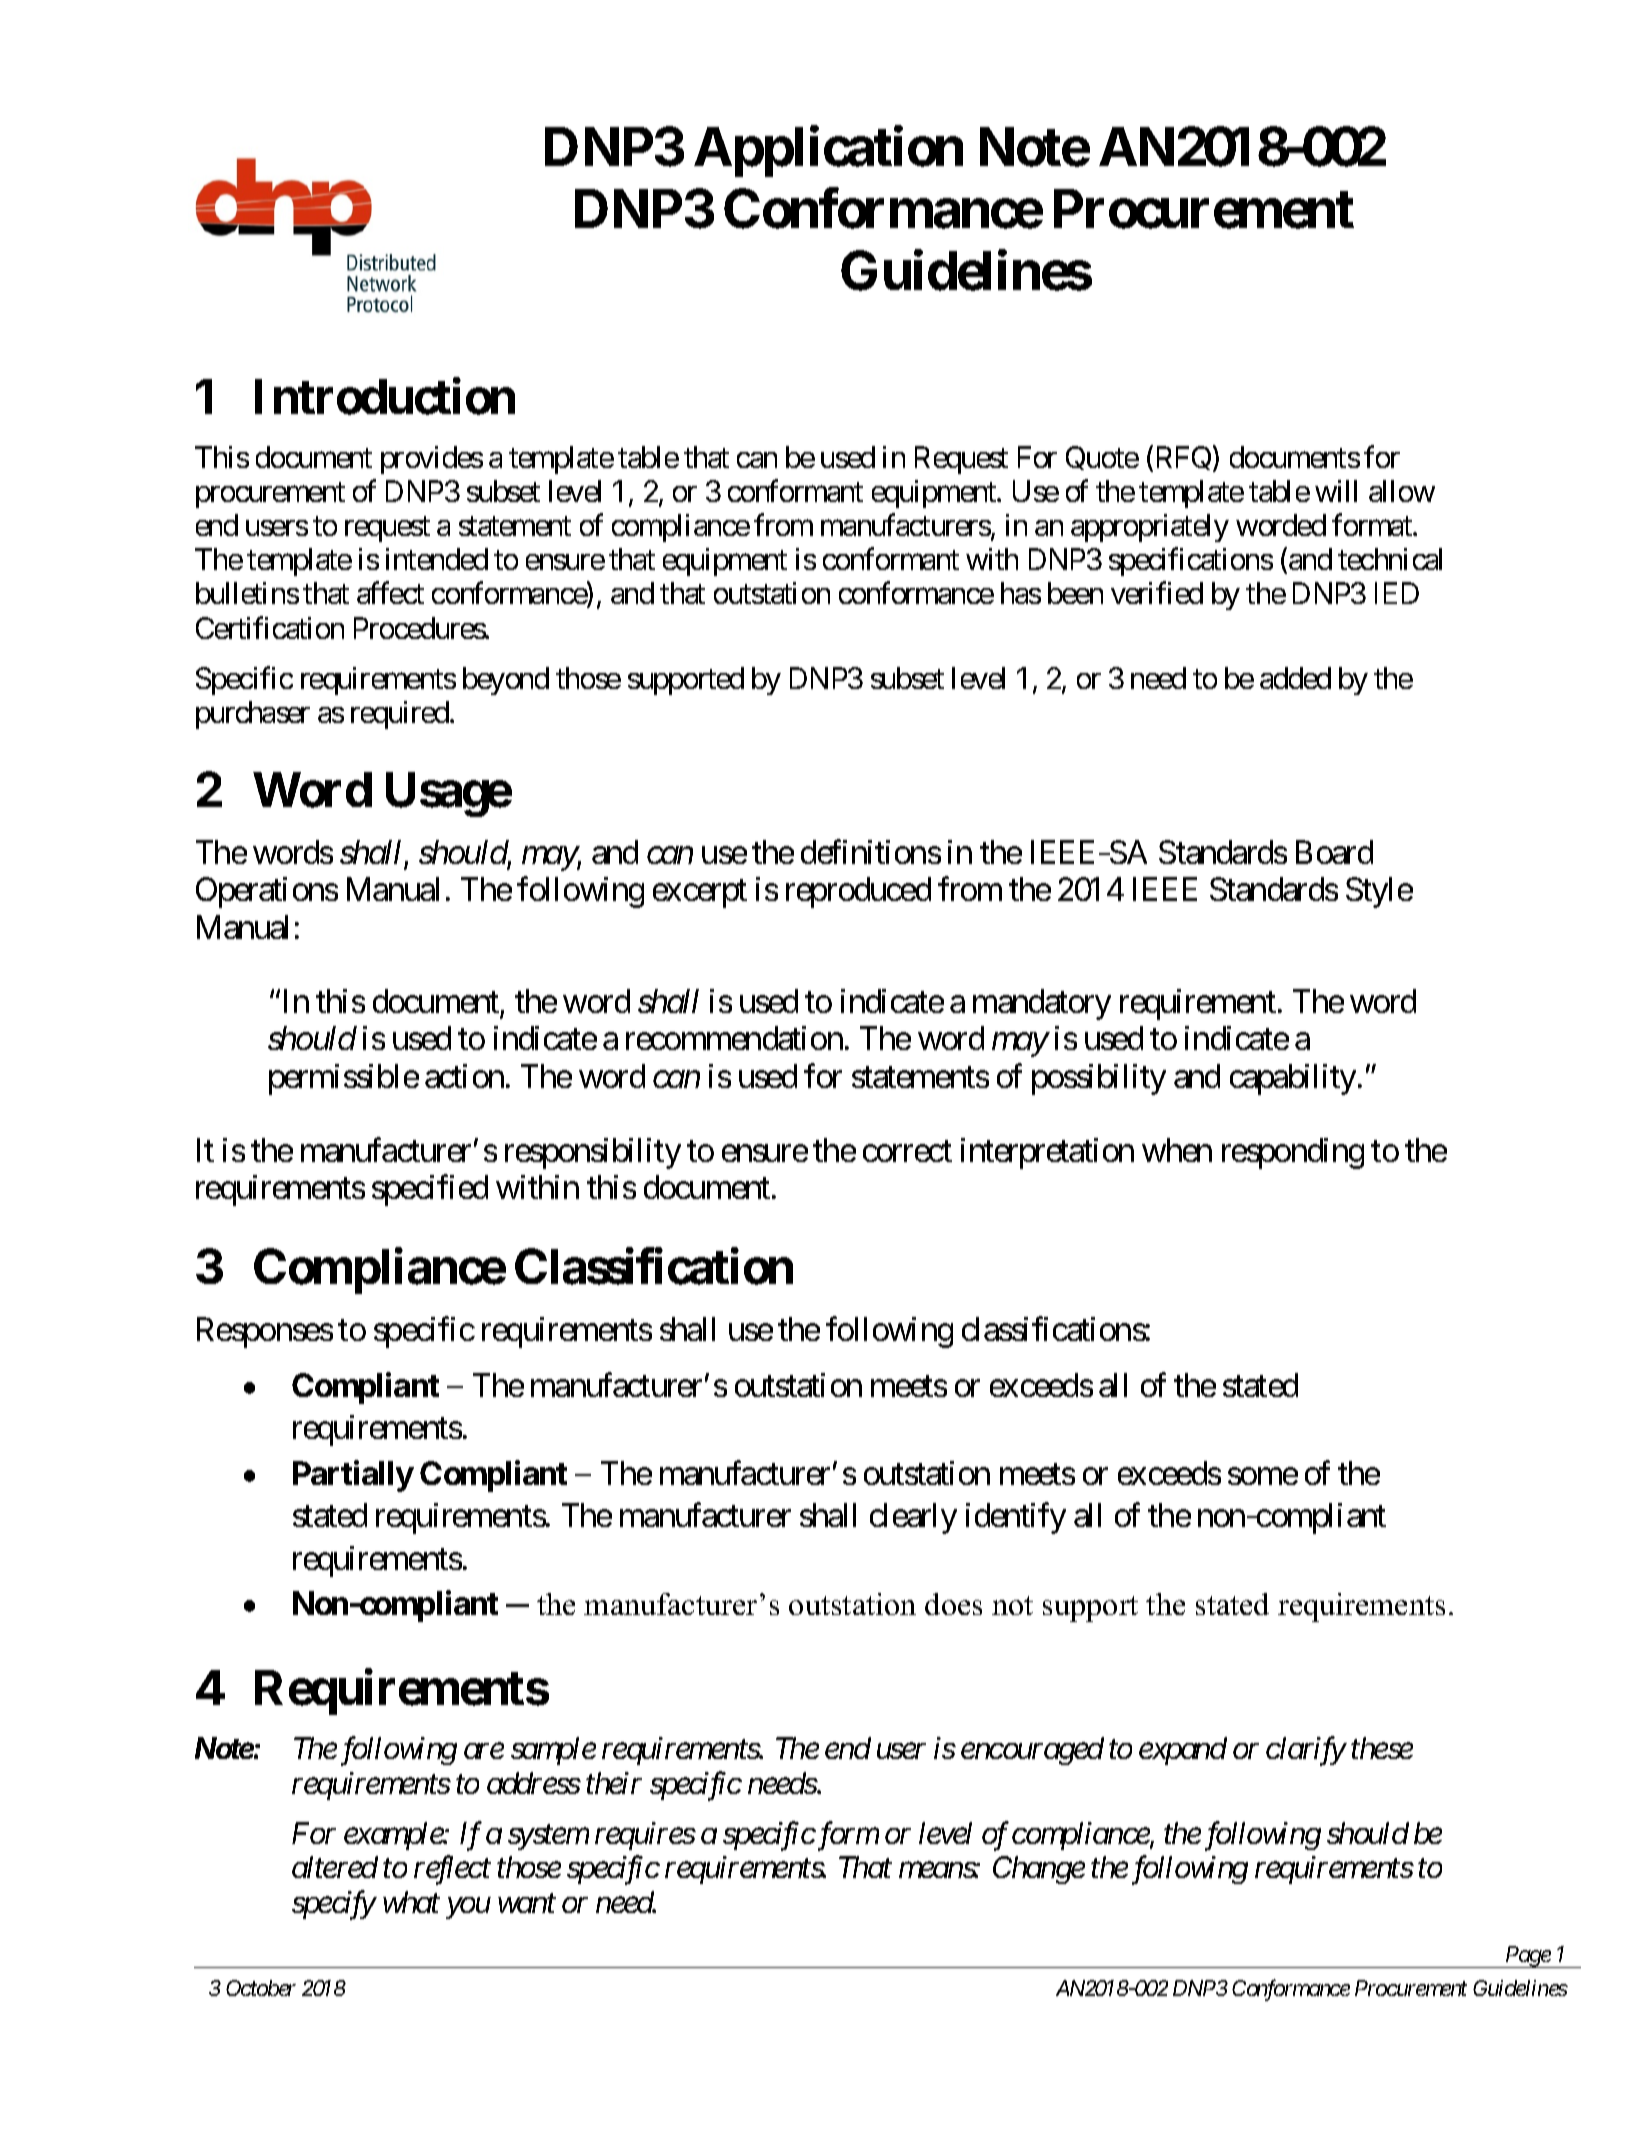 This page has height=2136, width=1651. What do you see at coordinates (401, 715) in the page?
I see `required` at bounding box center [401, 715].
